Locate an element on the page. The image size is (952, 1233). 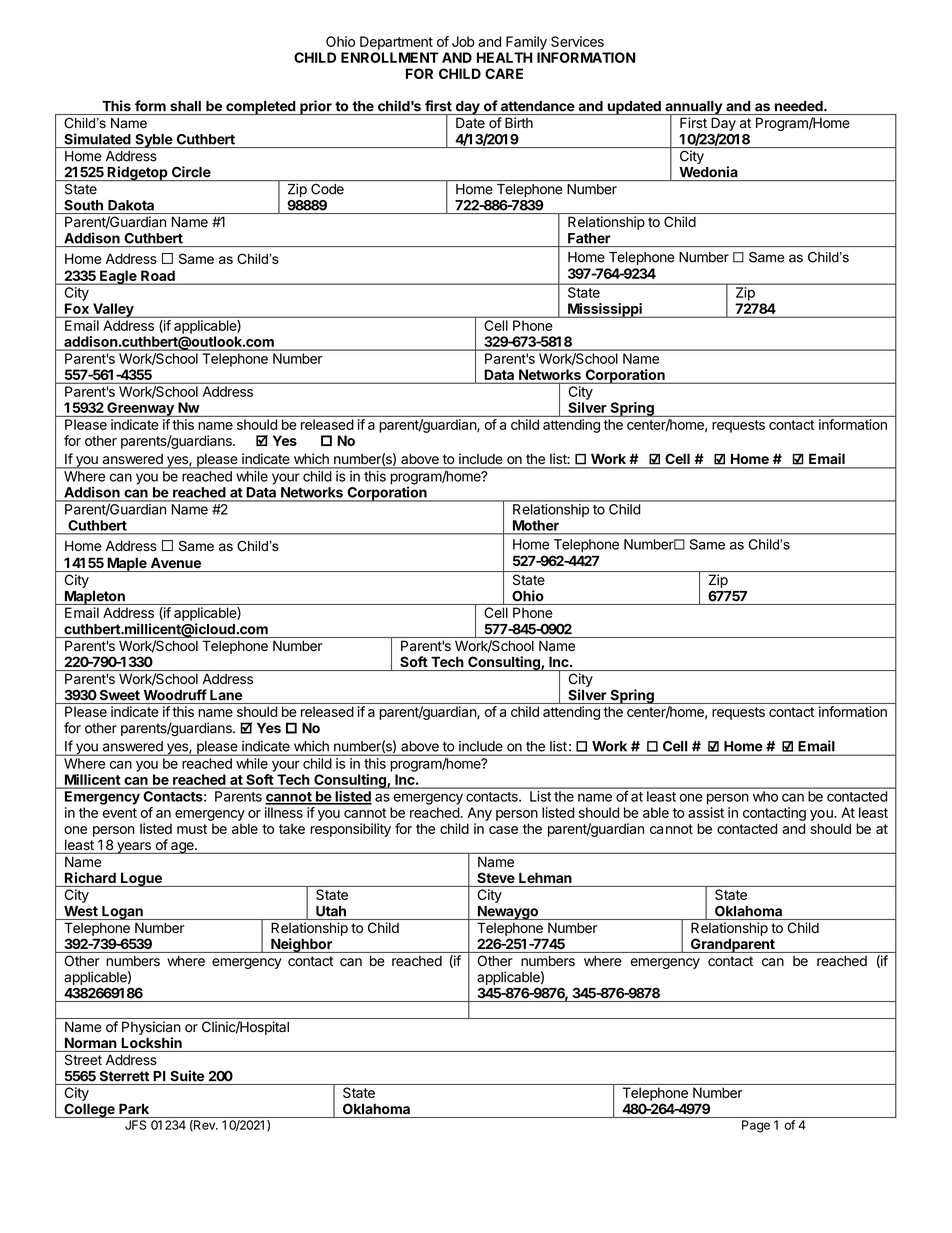
Page is located at coordinates (756, 1126).
